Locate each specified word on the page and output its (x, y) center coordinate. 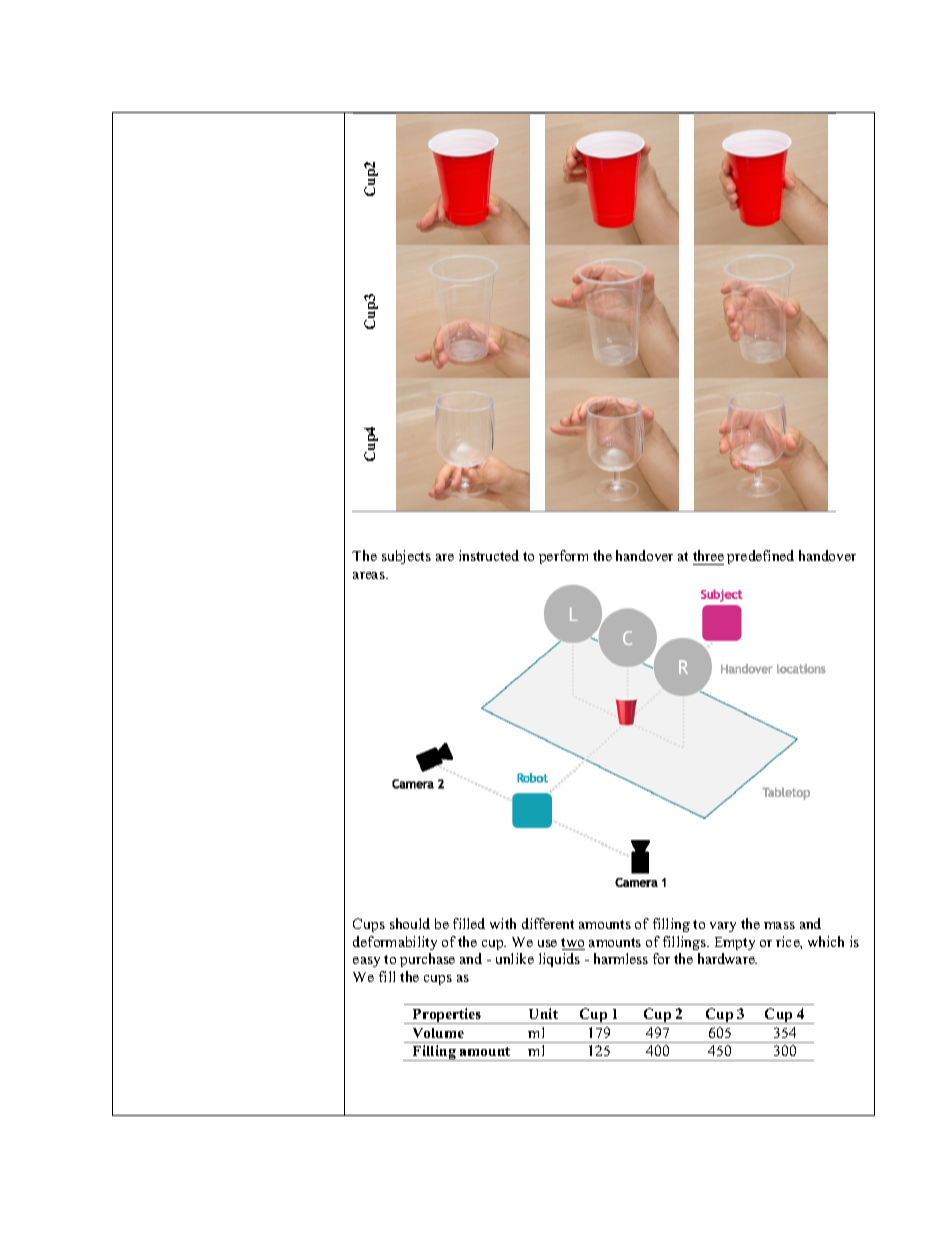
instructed (489, 555)
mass (779, 925)
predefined (760, 557)
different (548, 923)
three (708, 555)
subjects (406, 557)
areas (370, 575)
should (410, 923)
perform (563, 557)
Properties (447, 1016)
